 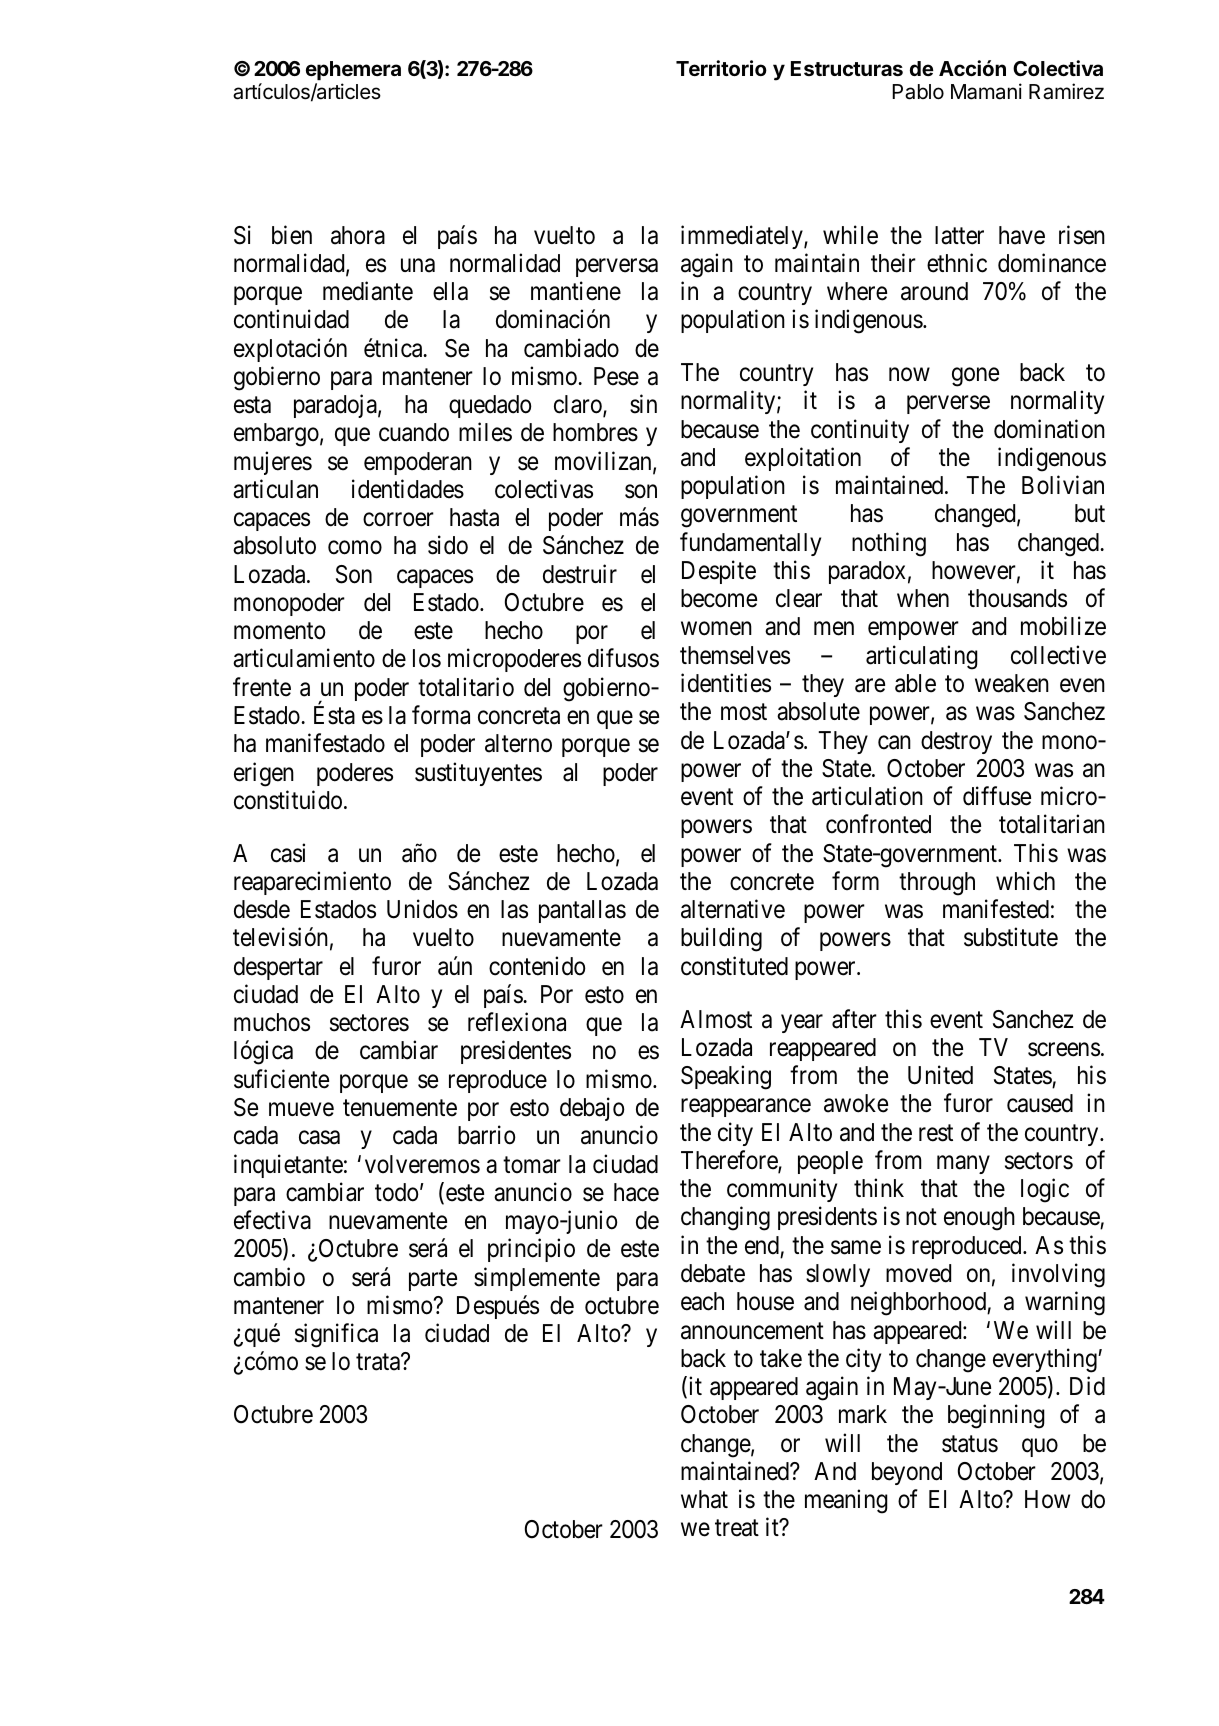 What do you see at coordinates (1017, 598) in the page?
I see `thousands` at bounding box center [1017, 598].
